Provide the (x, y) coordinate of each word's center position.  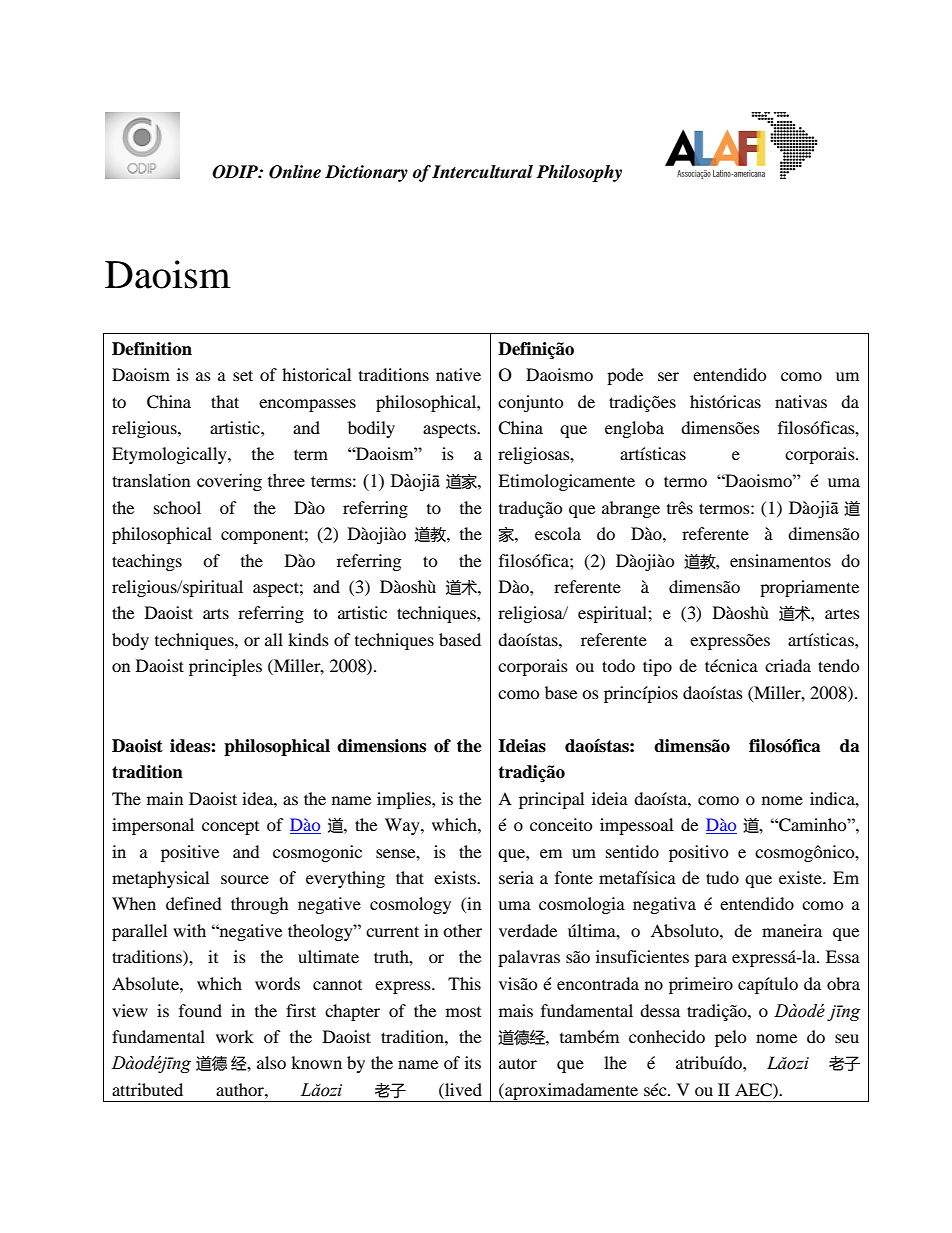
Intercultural (482, 172)
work (235, 1036)
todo (618, 665)
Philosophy (579, 173)
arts (216, 613)
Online (295, 172)
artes (842, 614)
